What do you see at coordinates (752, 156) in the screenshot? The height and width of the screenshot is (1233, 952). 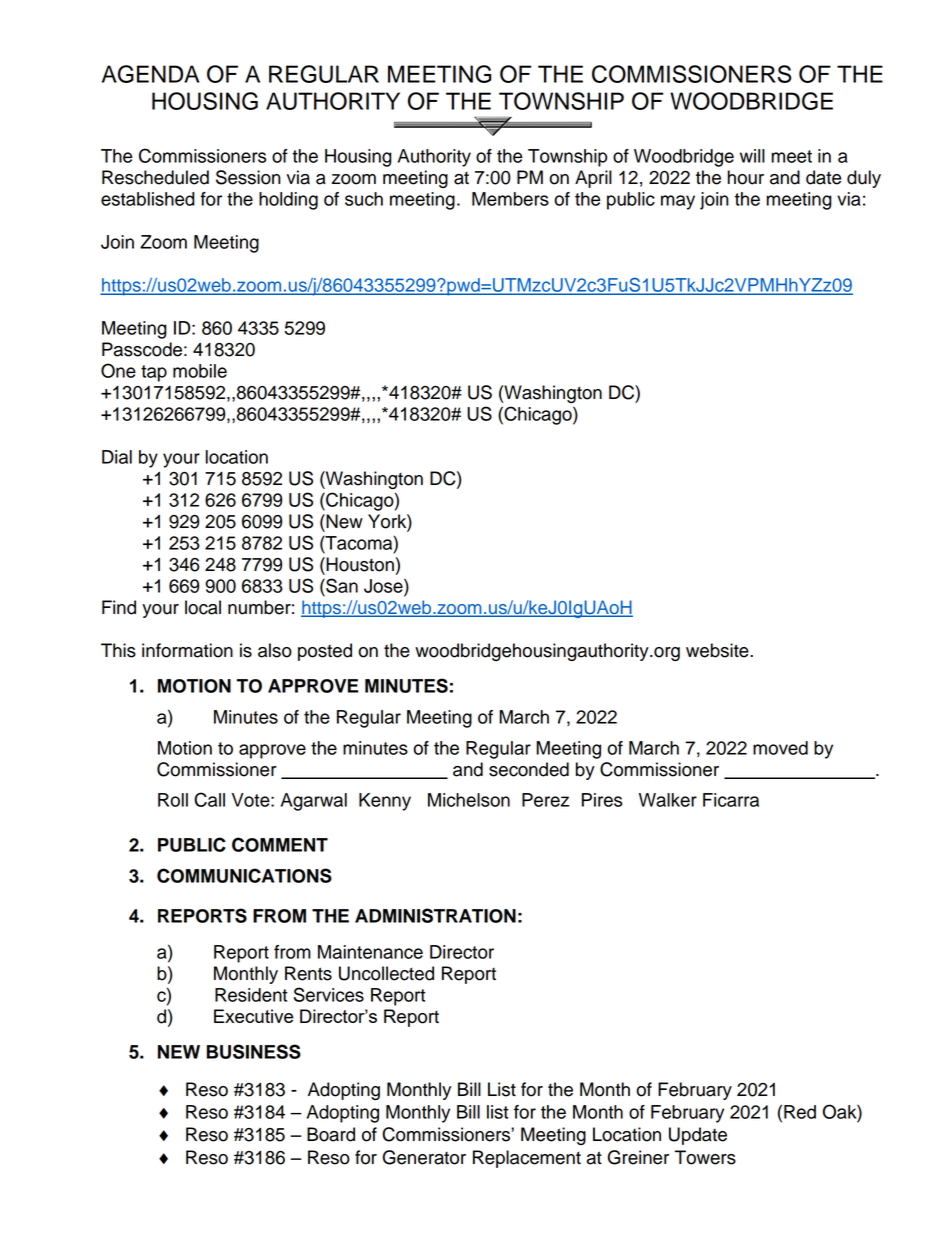 I see `will` at bounding box center [752, 156].
